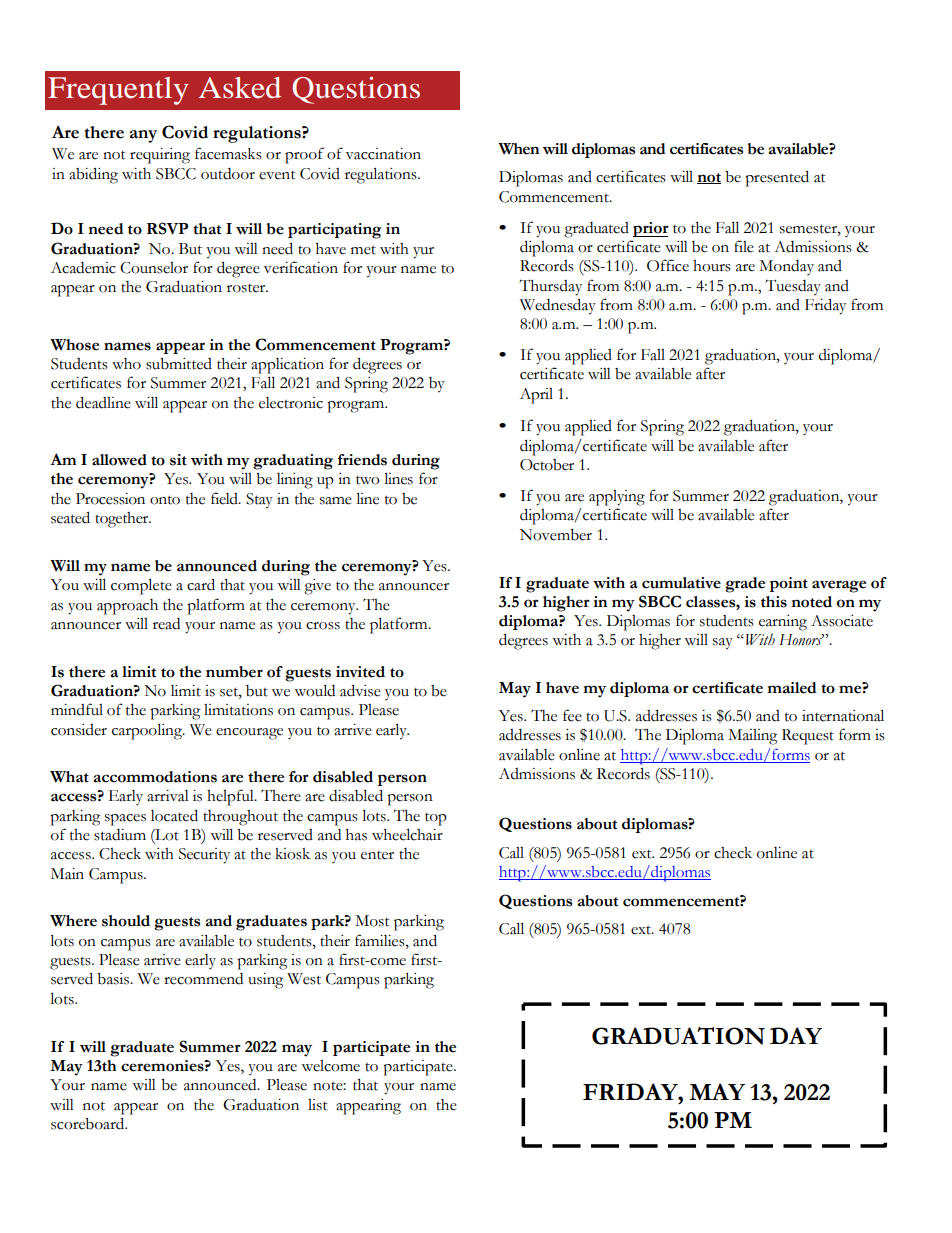 The height and width of the image is (1233, 952). I want to click on cross, so click(323, 626).
